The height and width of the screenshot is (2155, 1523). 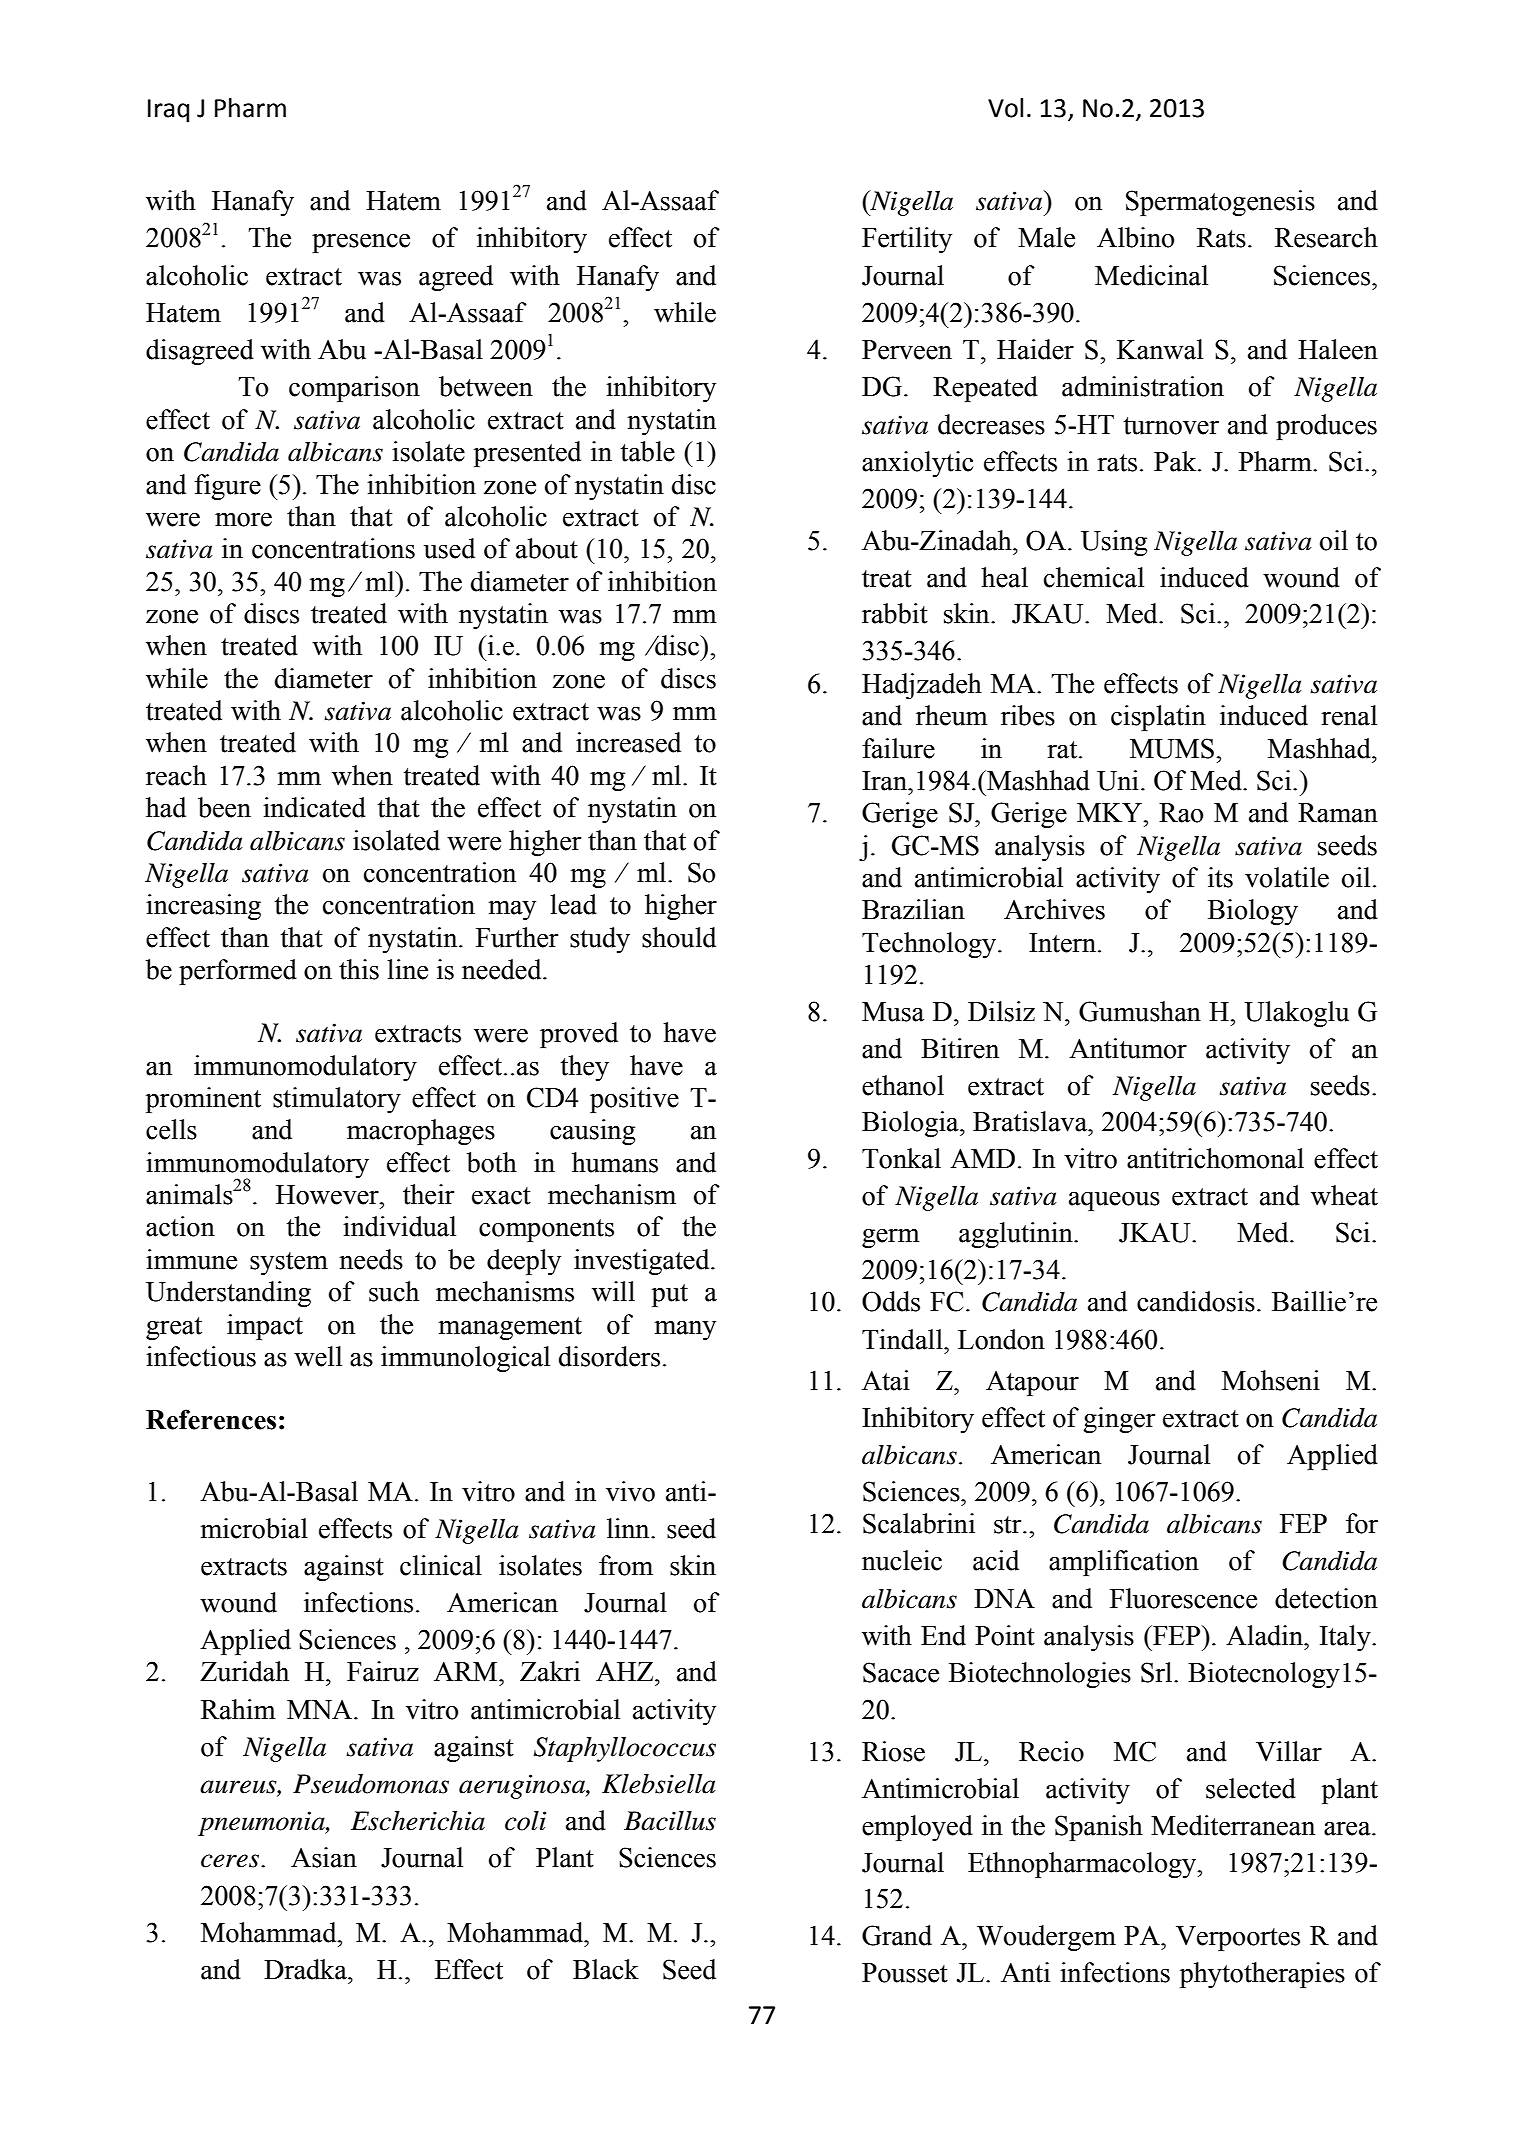 What do you see at coordinates (361, 243) in the screenshot?
I see `presence` at bounding box center [361, 243].
